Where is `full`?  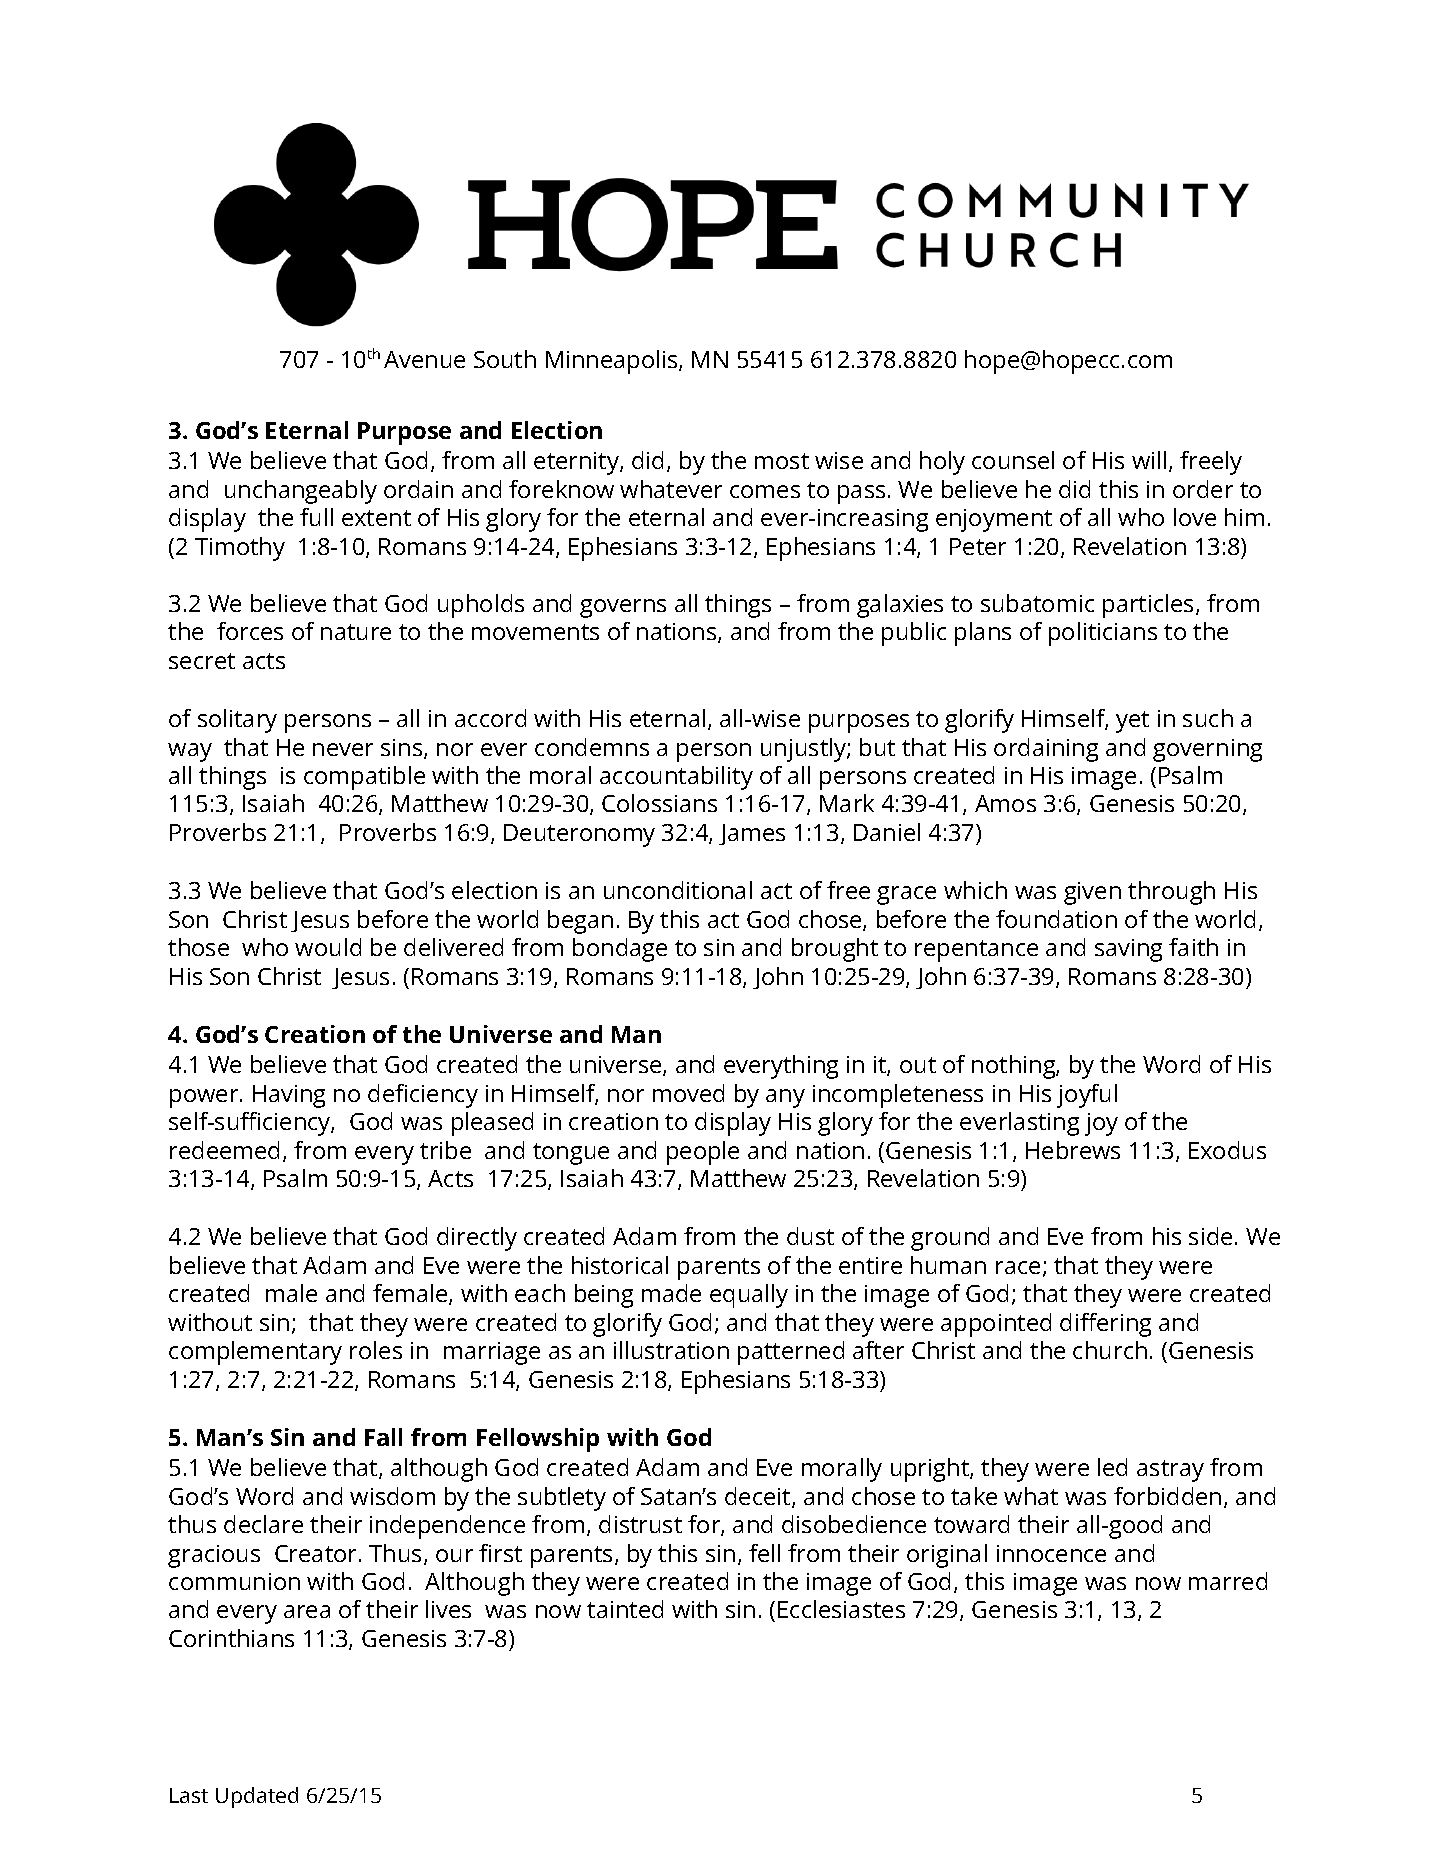
full is located at coordinates (316, 517).
